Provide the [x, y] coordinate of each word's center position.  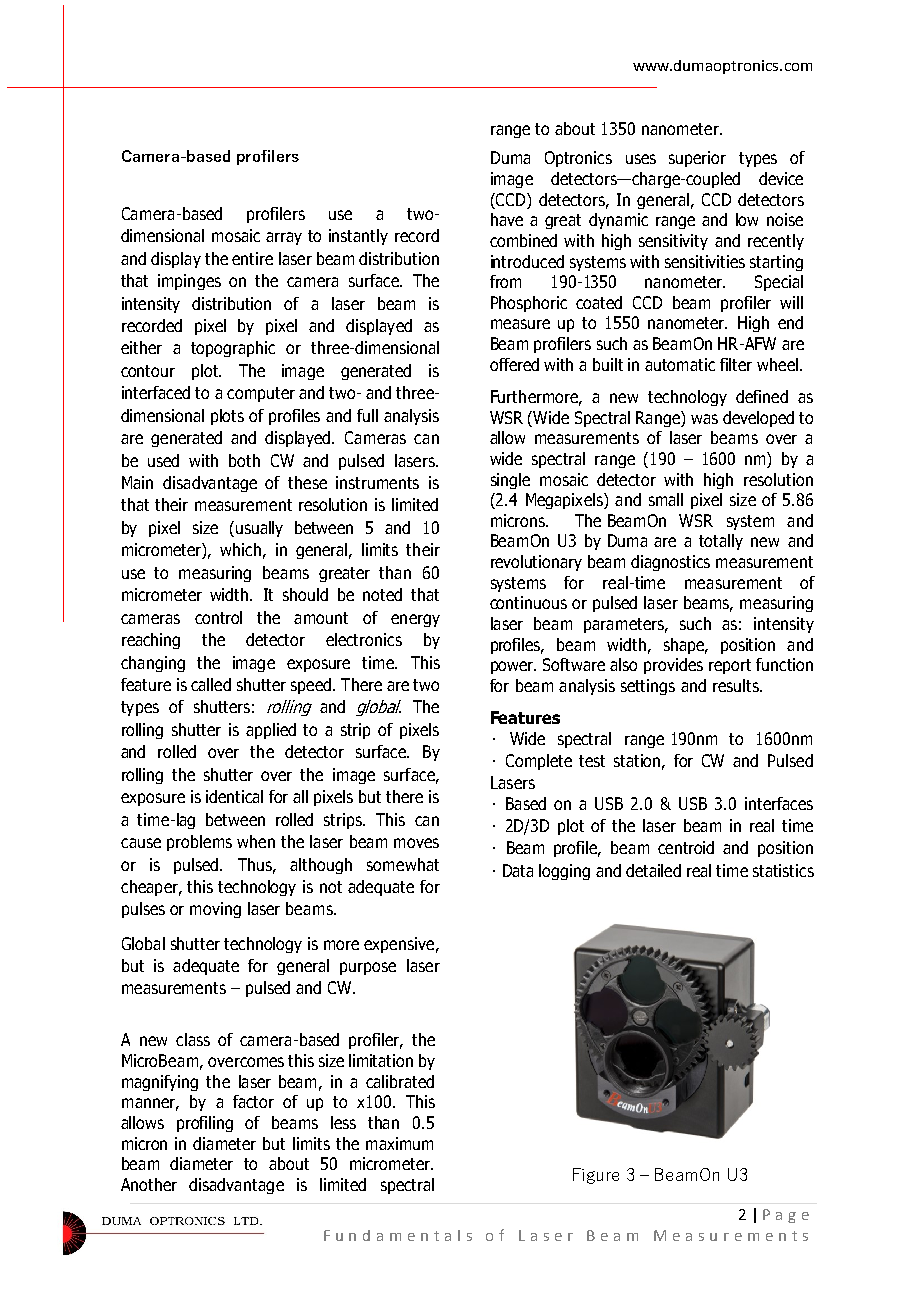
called [211, 684]
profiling [205, 1124]
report [730, 666]
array [284, 238]
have [507, 219]
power [513, 667]
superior [697, 159]
